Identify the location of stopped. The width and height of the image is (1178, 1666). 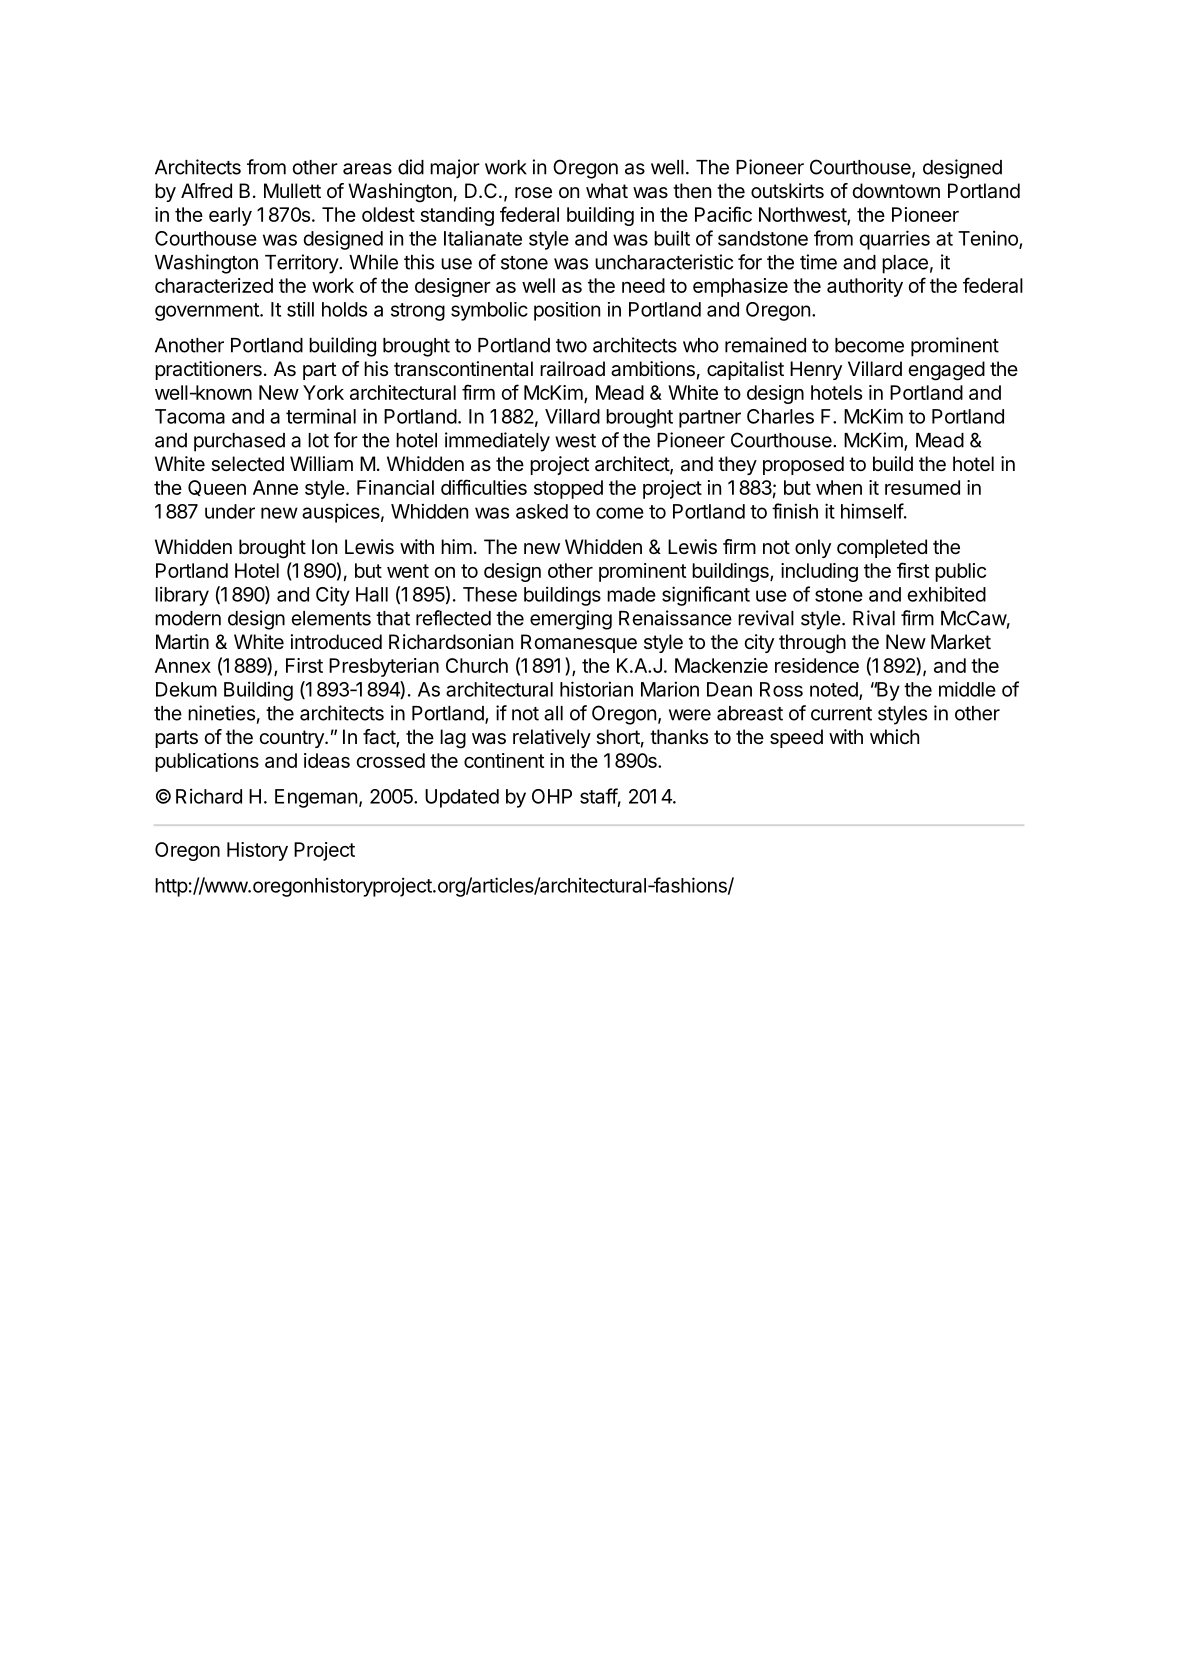
(568, 489).
